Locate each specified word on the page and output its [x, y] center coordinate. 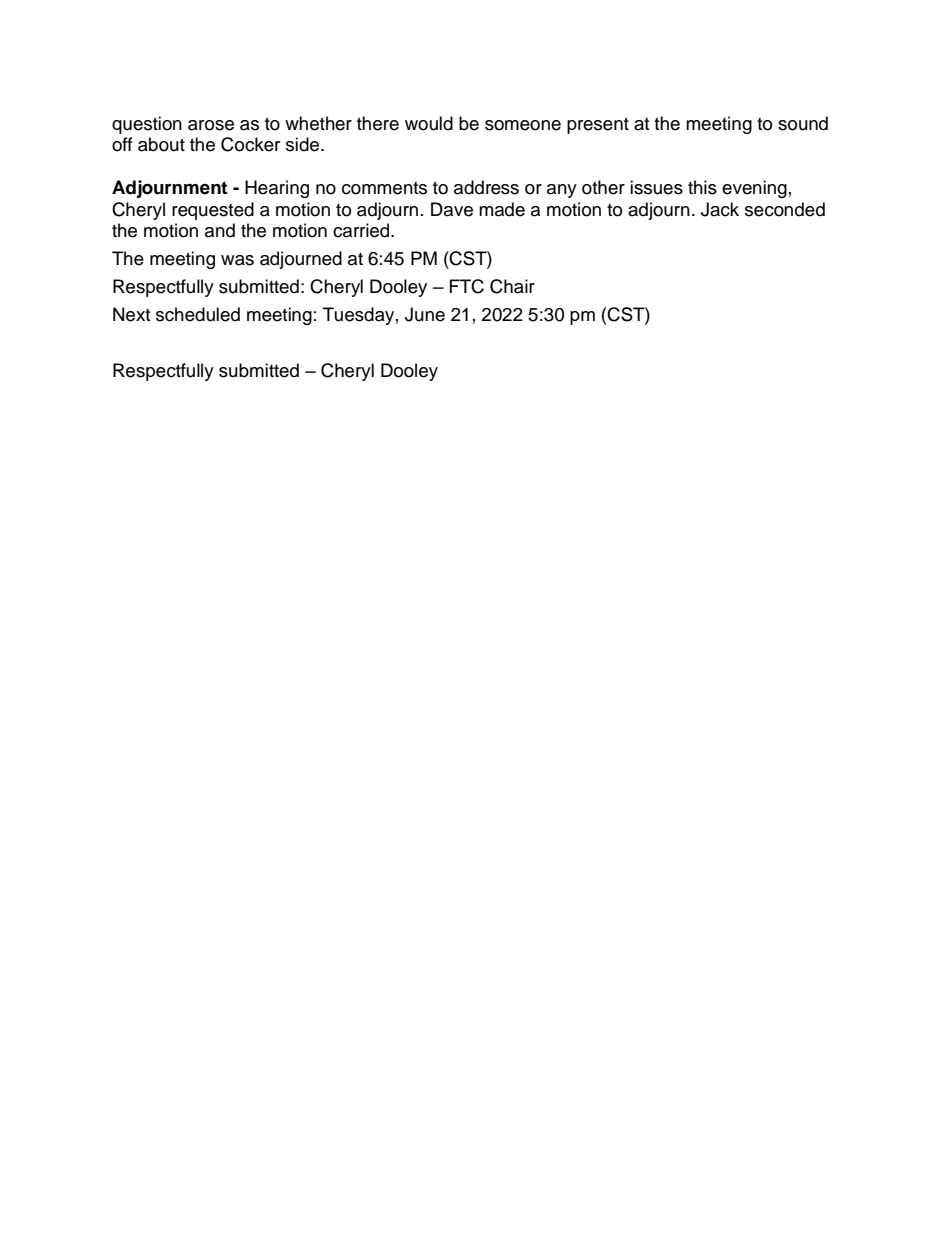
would [429, 123]
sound [803, 123]
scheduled [198, 314]
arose [211, 125]
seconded [785, 209]
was [237, 260]
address [486, 187]
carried [362, 230]
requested [213, 211]
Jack [720, 209]
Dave [452, 209]
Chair [512, 286]
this [702, 187]
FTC [467, 286]
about [161, 144]
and [220, 230]
